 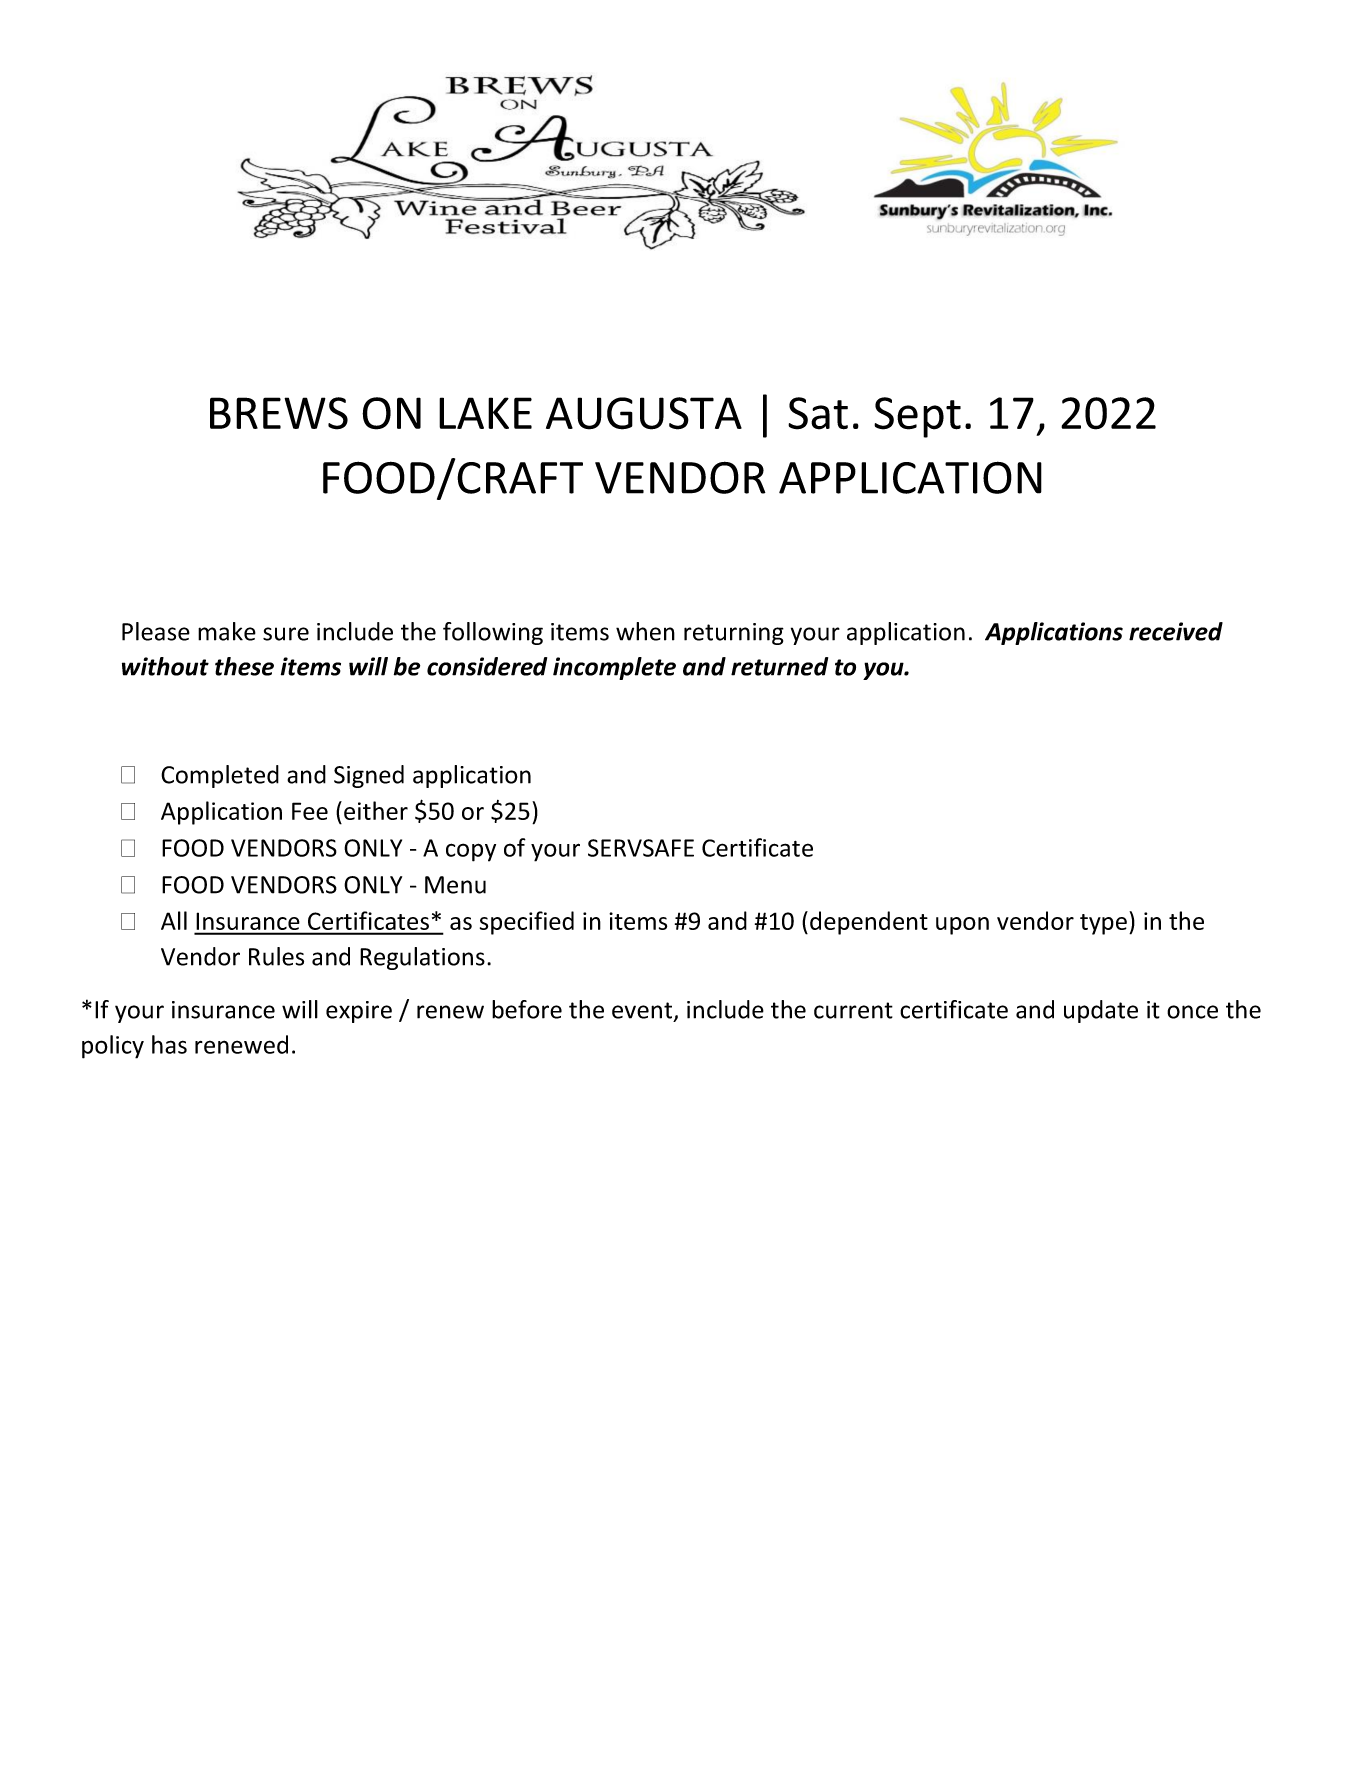 I want to click on has, so click(x=169, y=1044).
